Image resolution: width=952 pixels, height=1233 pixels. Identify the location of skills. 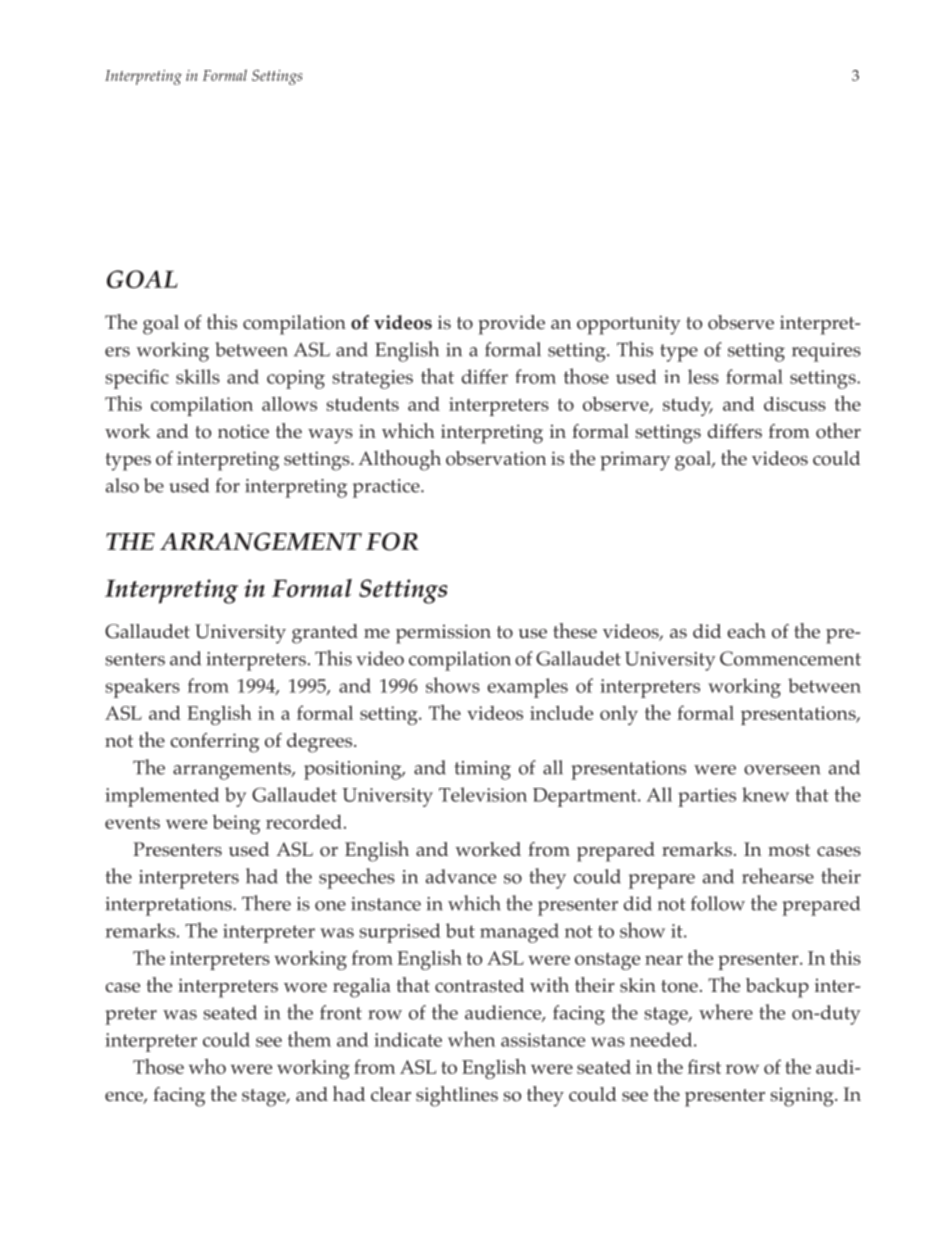
(198, 376).
